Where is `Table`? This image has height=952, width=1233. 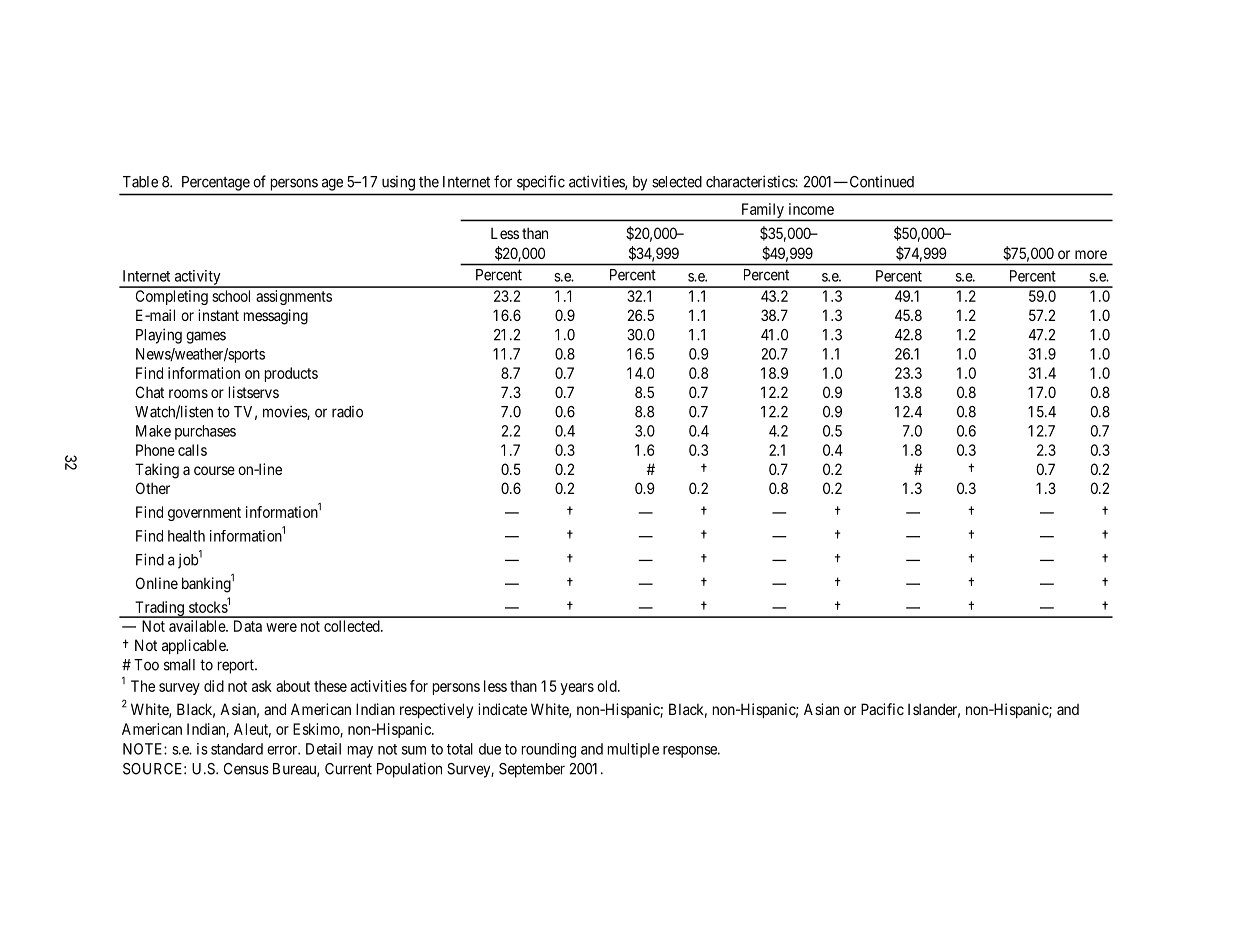 Table is located at coordinates (140, 182).
